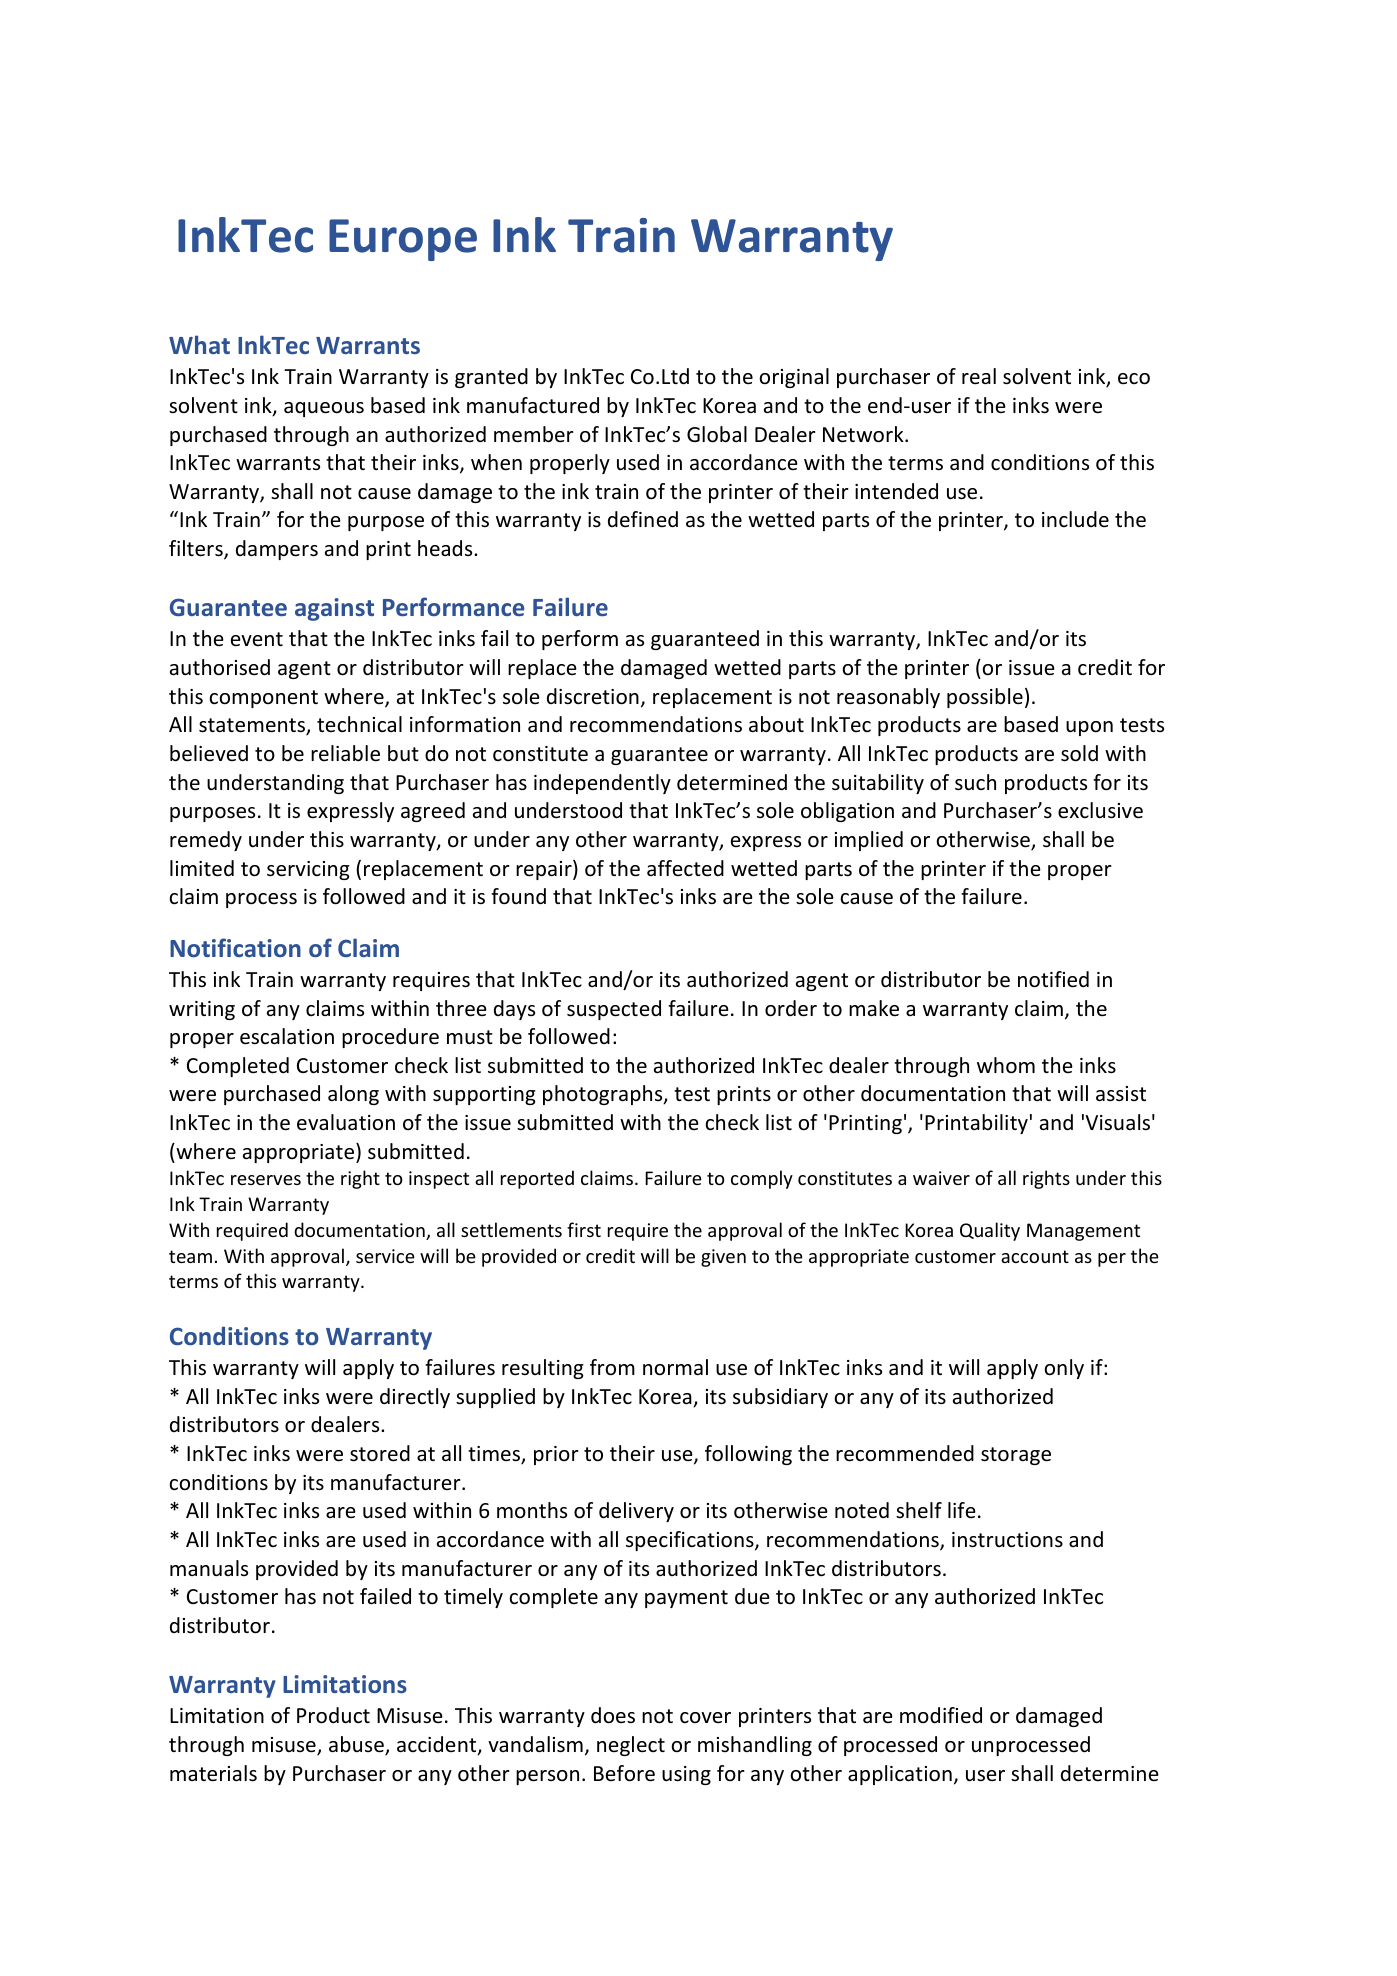 This document has width=1397, height=1976. I want to click on neglect, so click(631, 1746).
